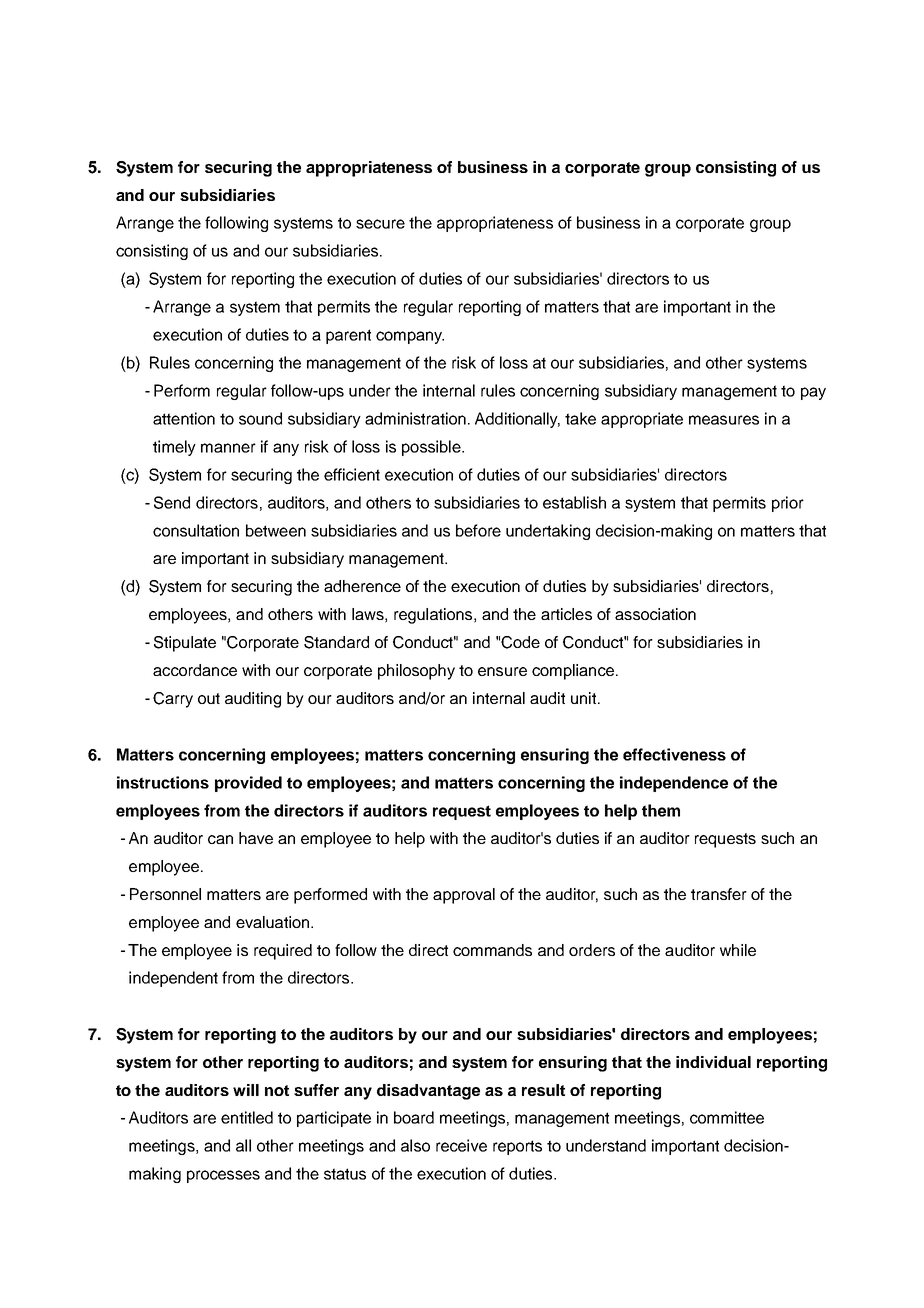  Describe the element at coordinates (209, 698) in the document. I see `out` at that location.
